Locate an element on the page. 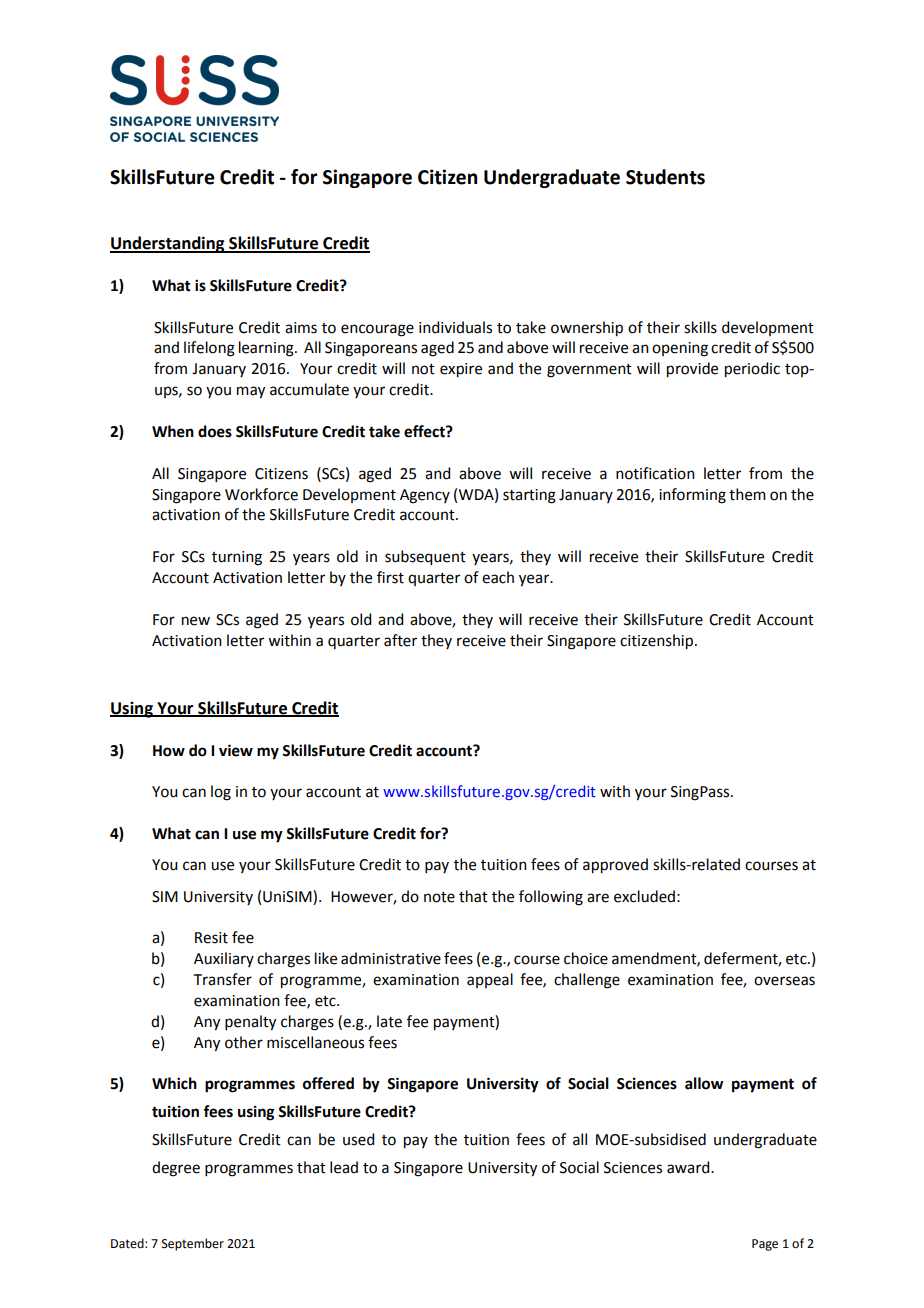 The height and width of the page is (1308, 924). effect is located at coordinates (425, 431).
